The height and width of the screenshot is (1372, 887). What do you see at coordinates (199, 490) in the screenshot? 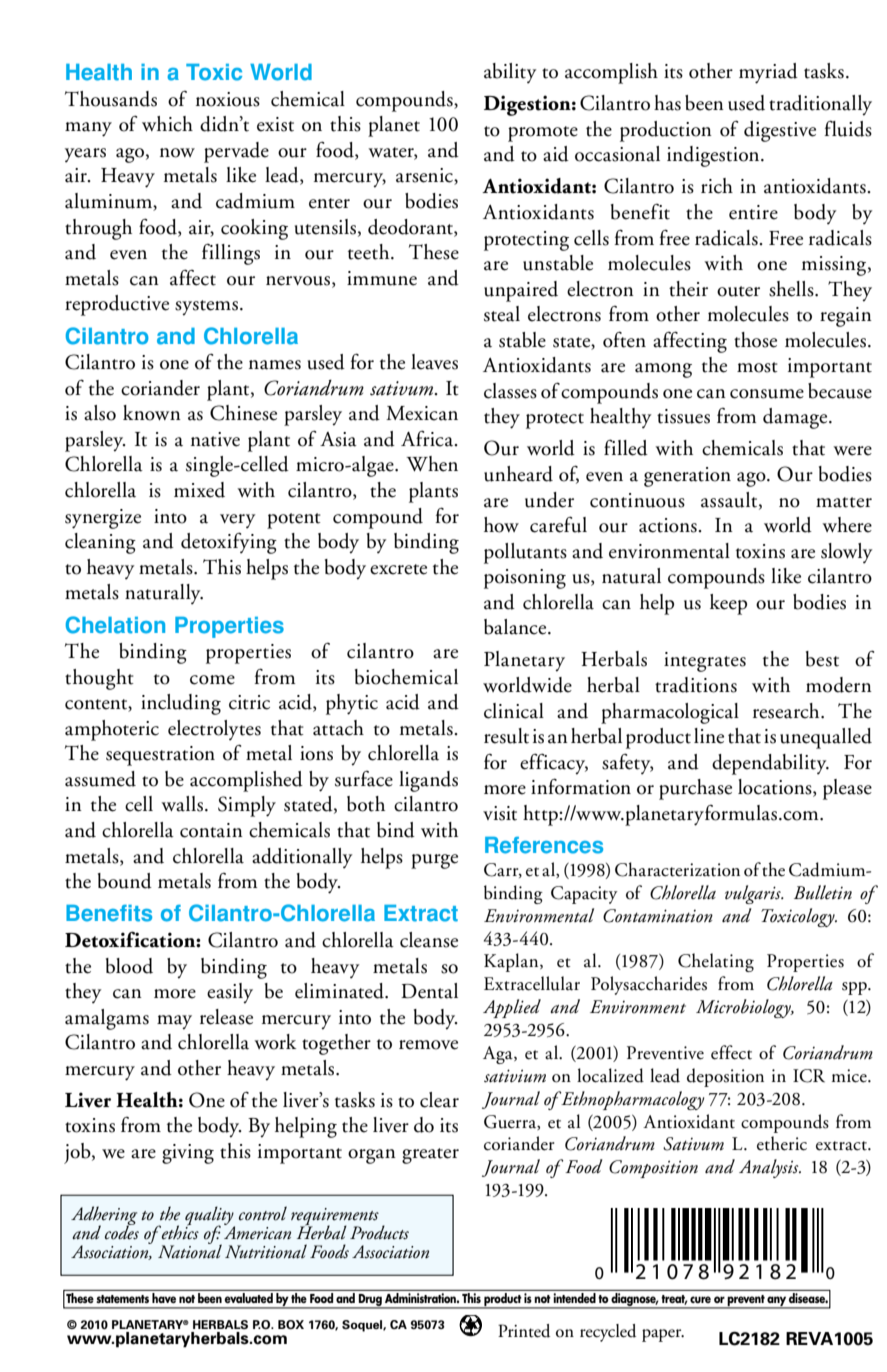
I see `mixed` at bounding box center [199, 490].
